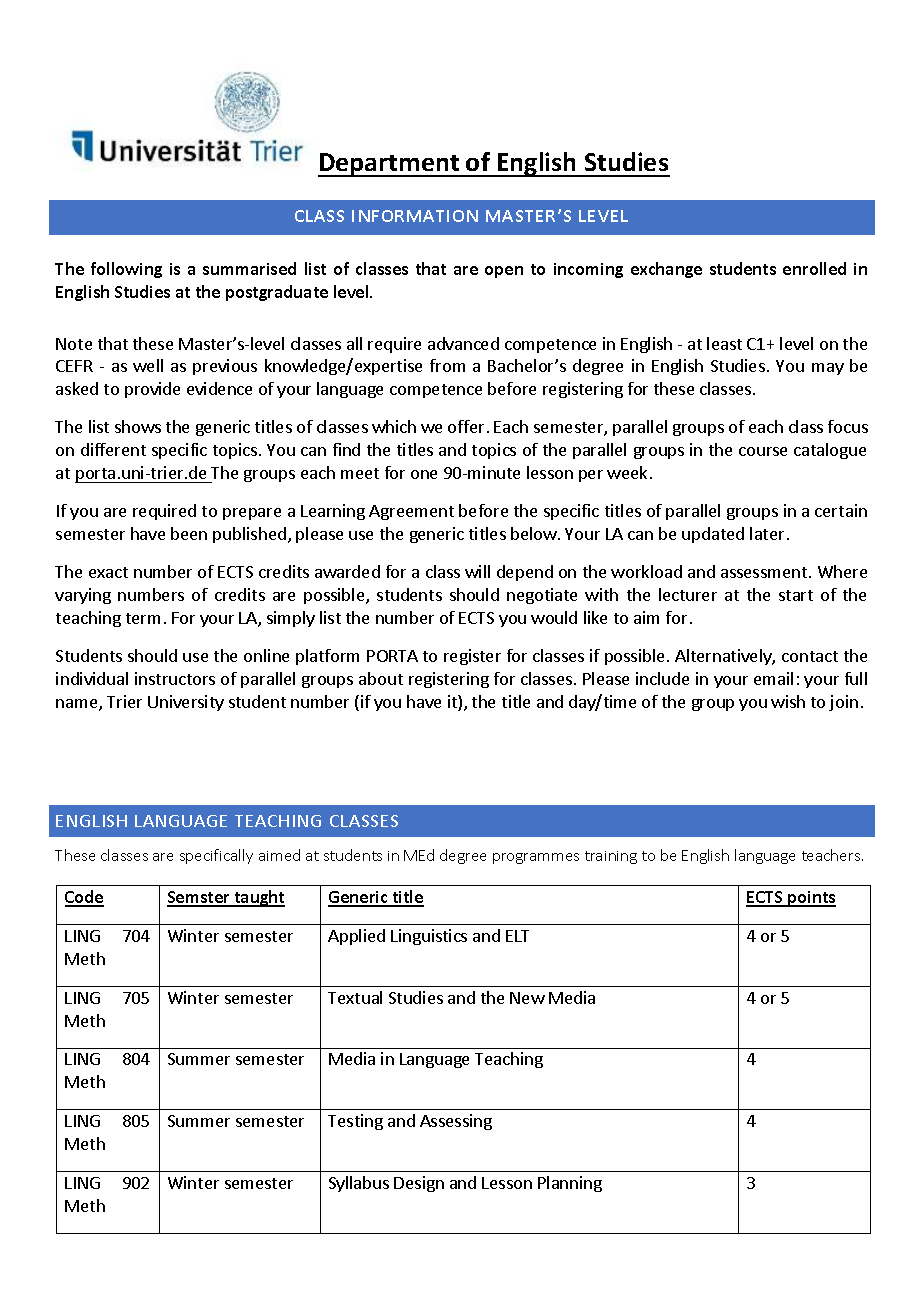 This page has height=1308, width=924. Describe the element at coordinates (126, 270) in the page. I see `following` at that location.
